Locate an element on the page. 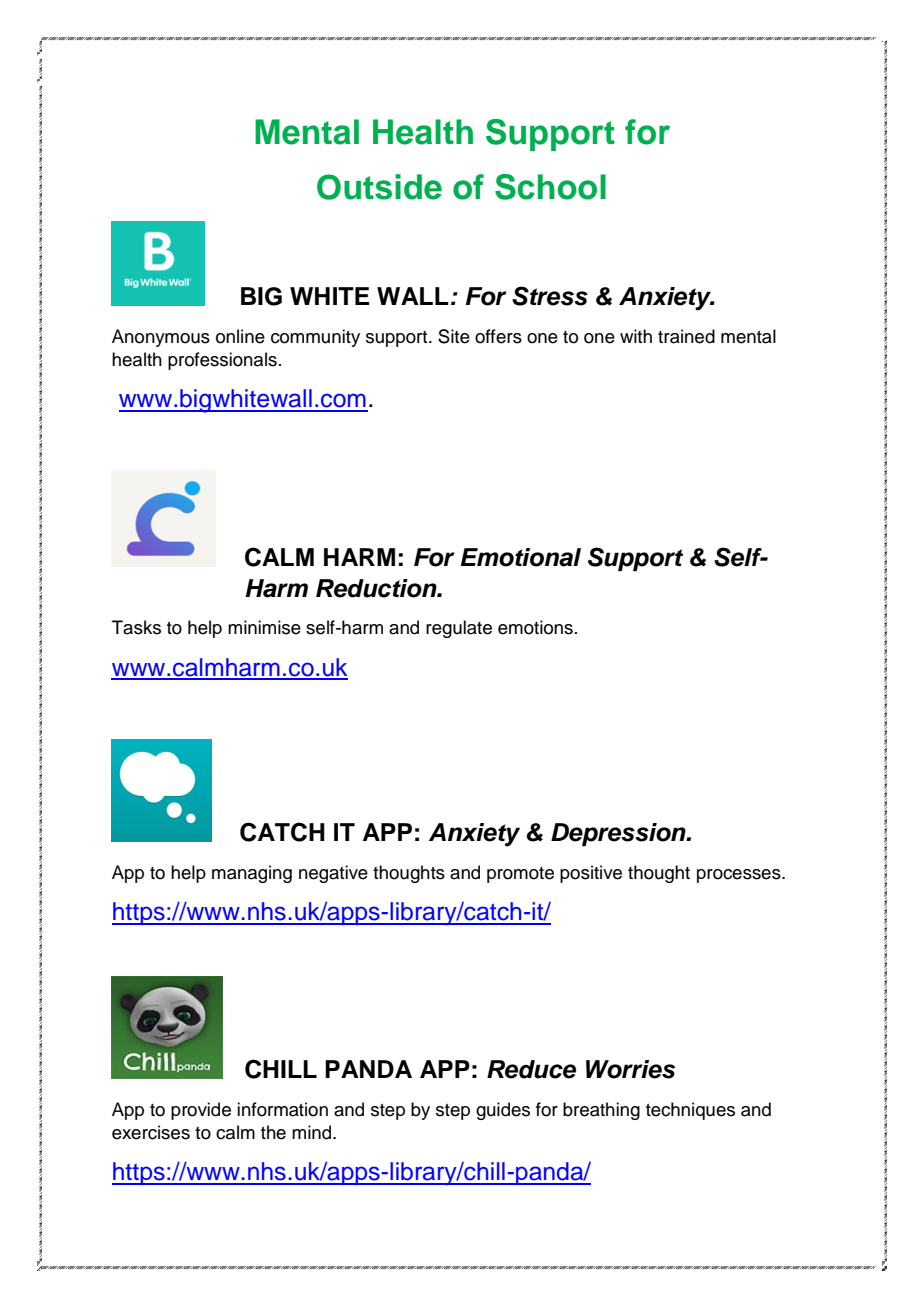  provide is located at coordinates (201, 1111).
